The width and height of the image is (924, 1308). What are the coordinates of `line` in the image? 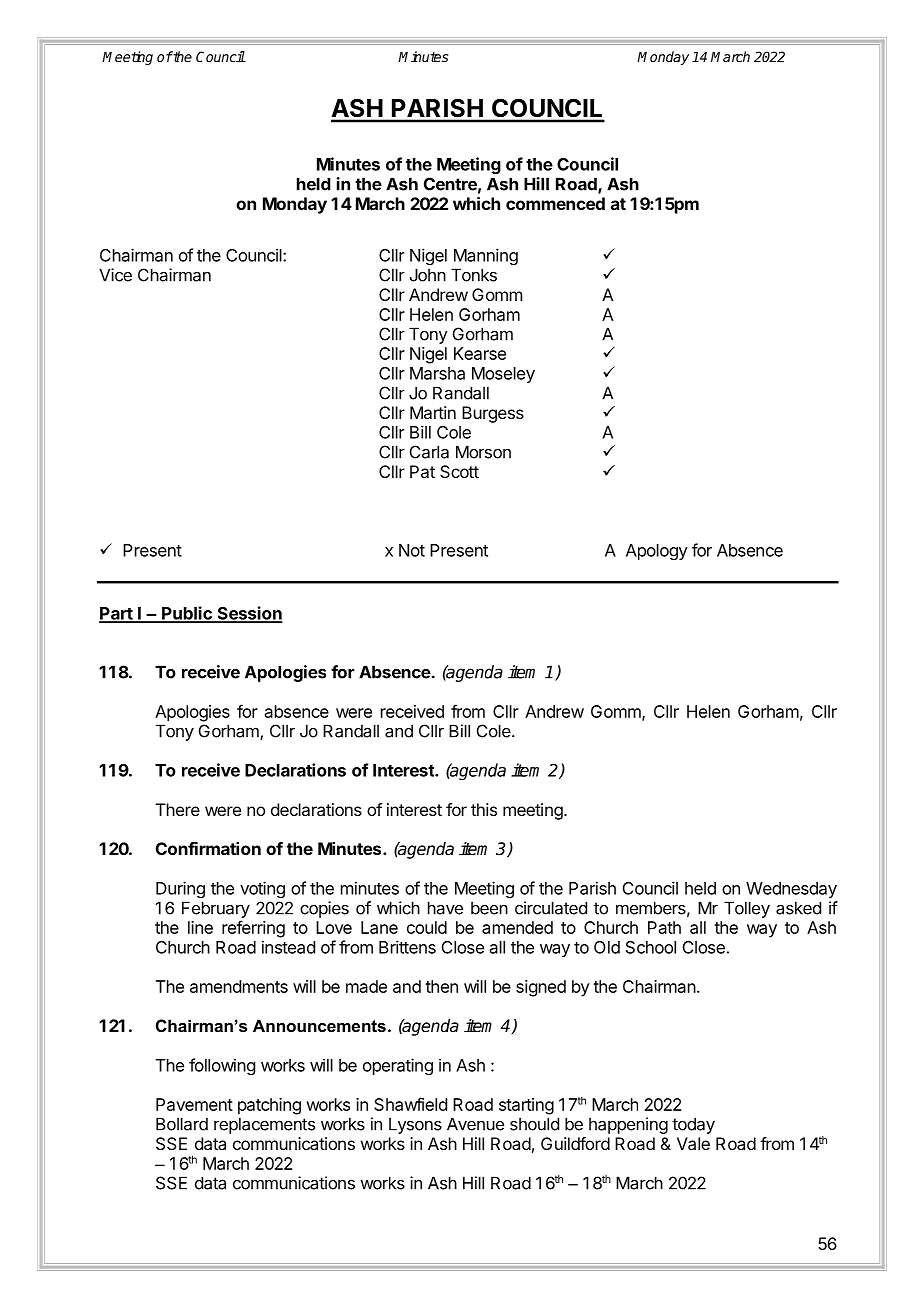 It's located at (200, 927).
